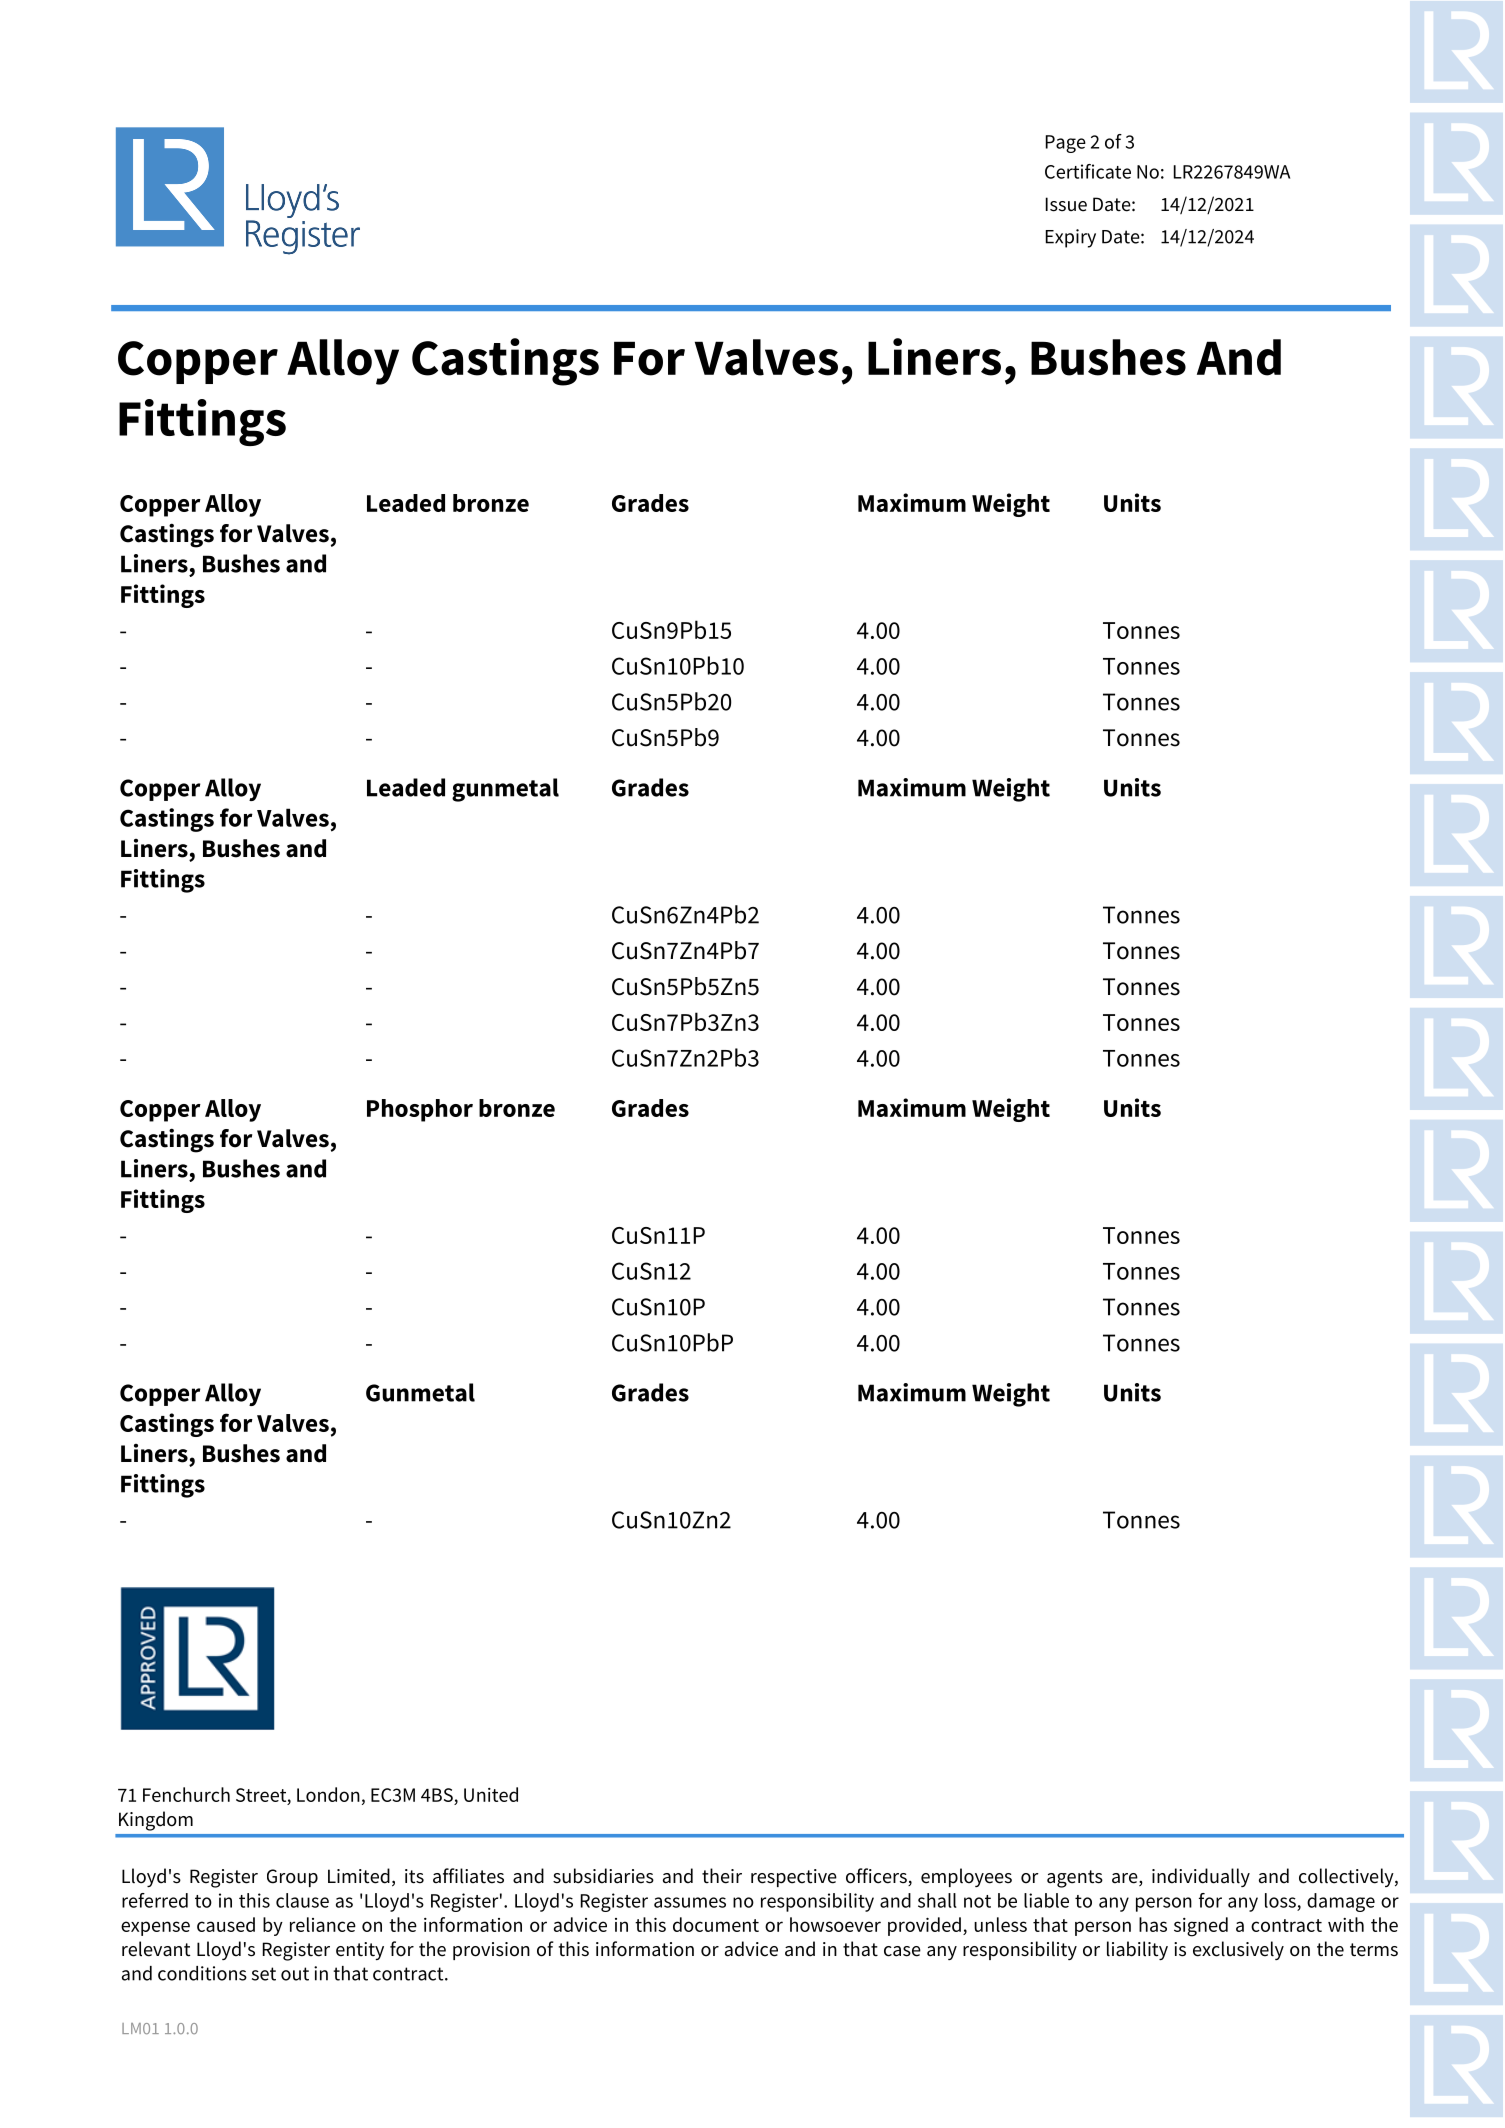 This screenshot has height=2128, width=1505. Describe the element at coordinates (1066, 204) in the screenshot. I see `Issue` at that location.
